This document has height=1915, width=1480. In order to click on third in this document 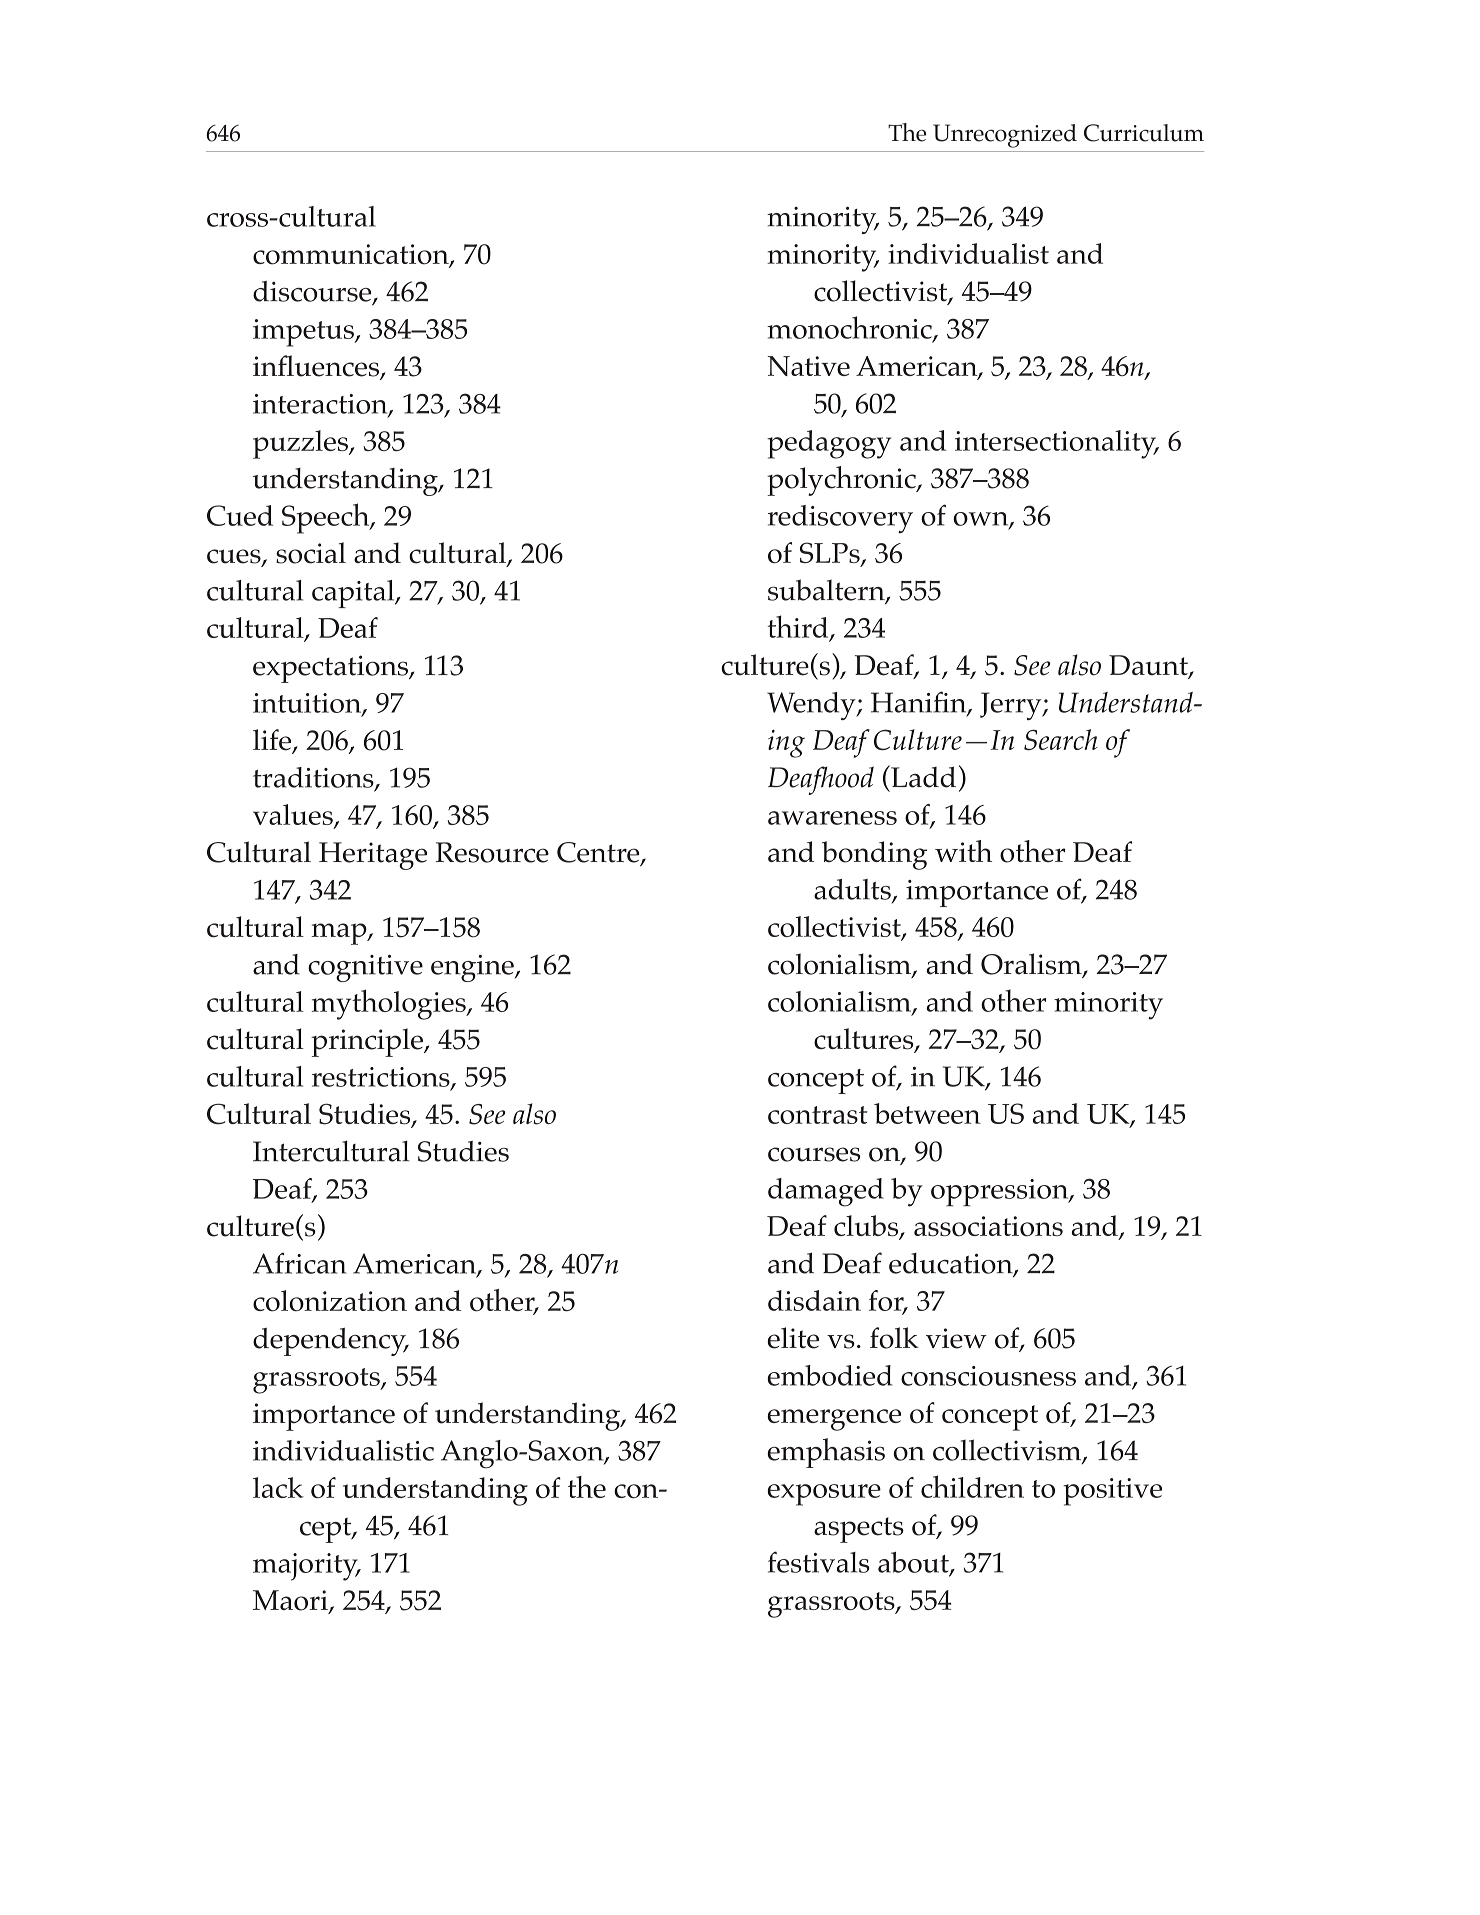, I will do `click(799, 627)`.
